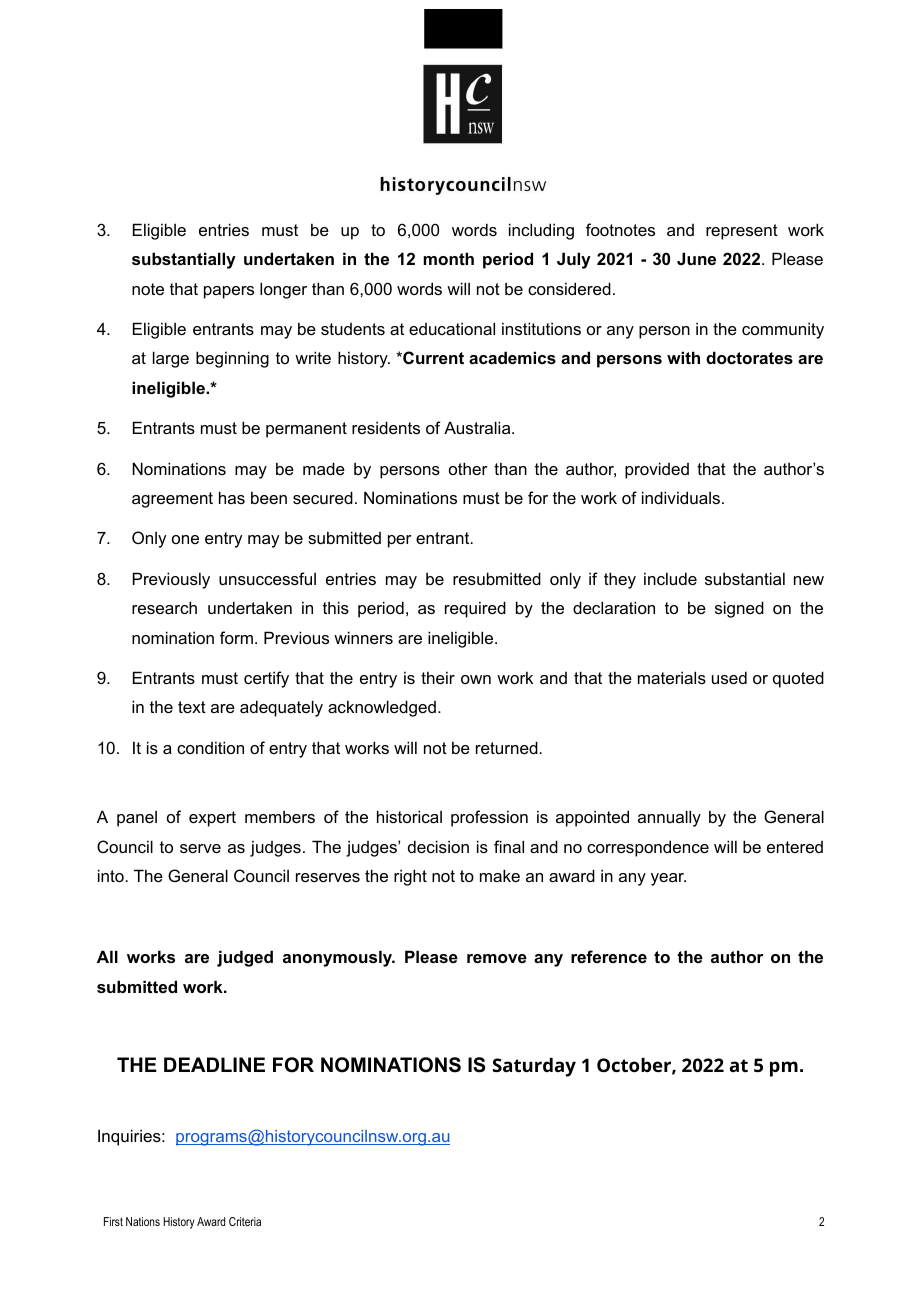 The image size is (924, 1310). Describe the element at coordinates (681, 497) in the document. I see `individuals` at that location.
